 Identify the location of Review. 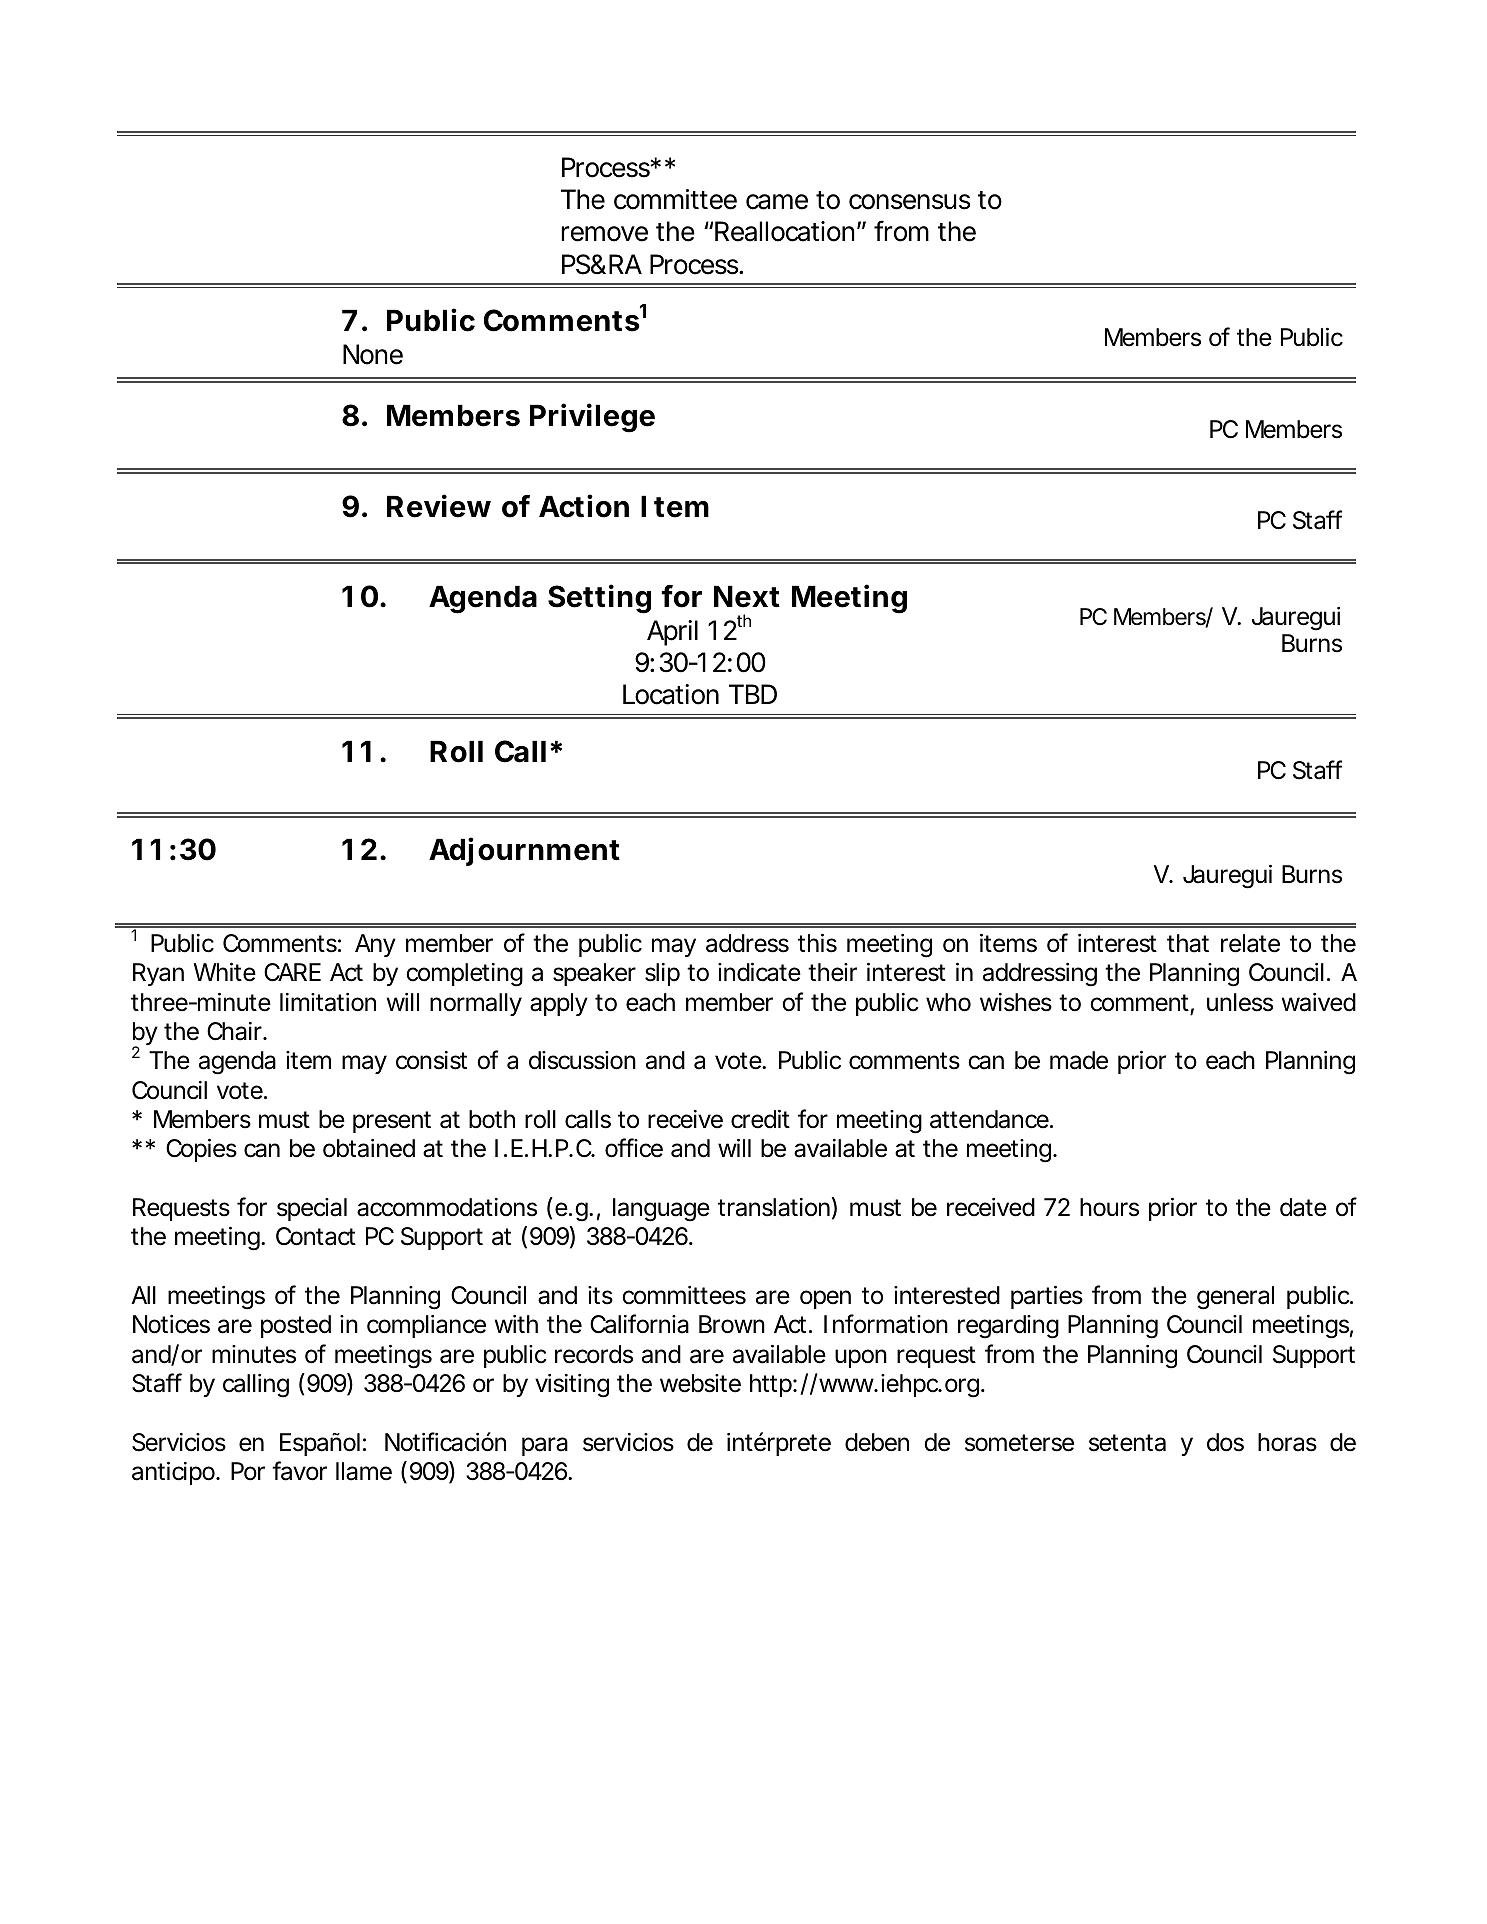
(439, 506).
